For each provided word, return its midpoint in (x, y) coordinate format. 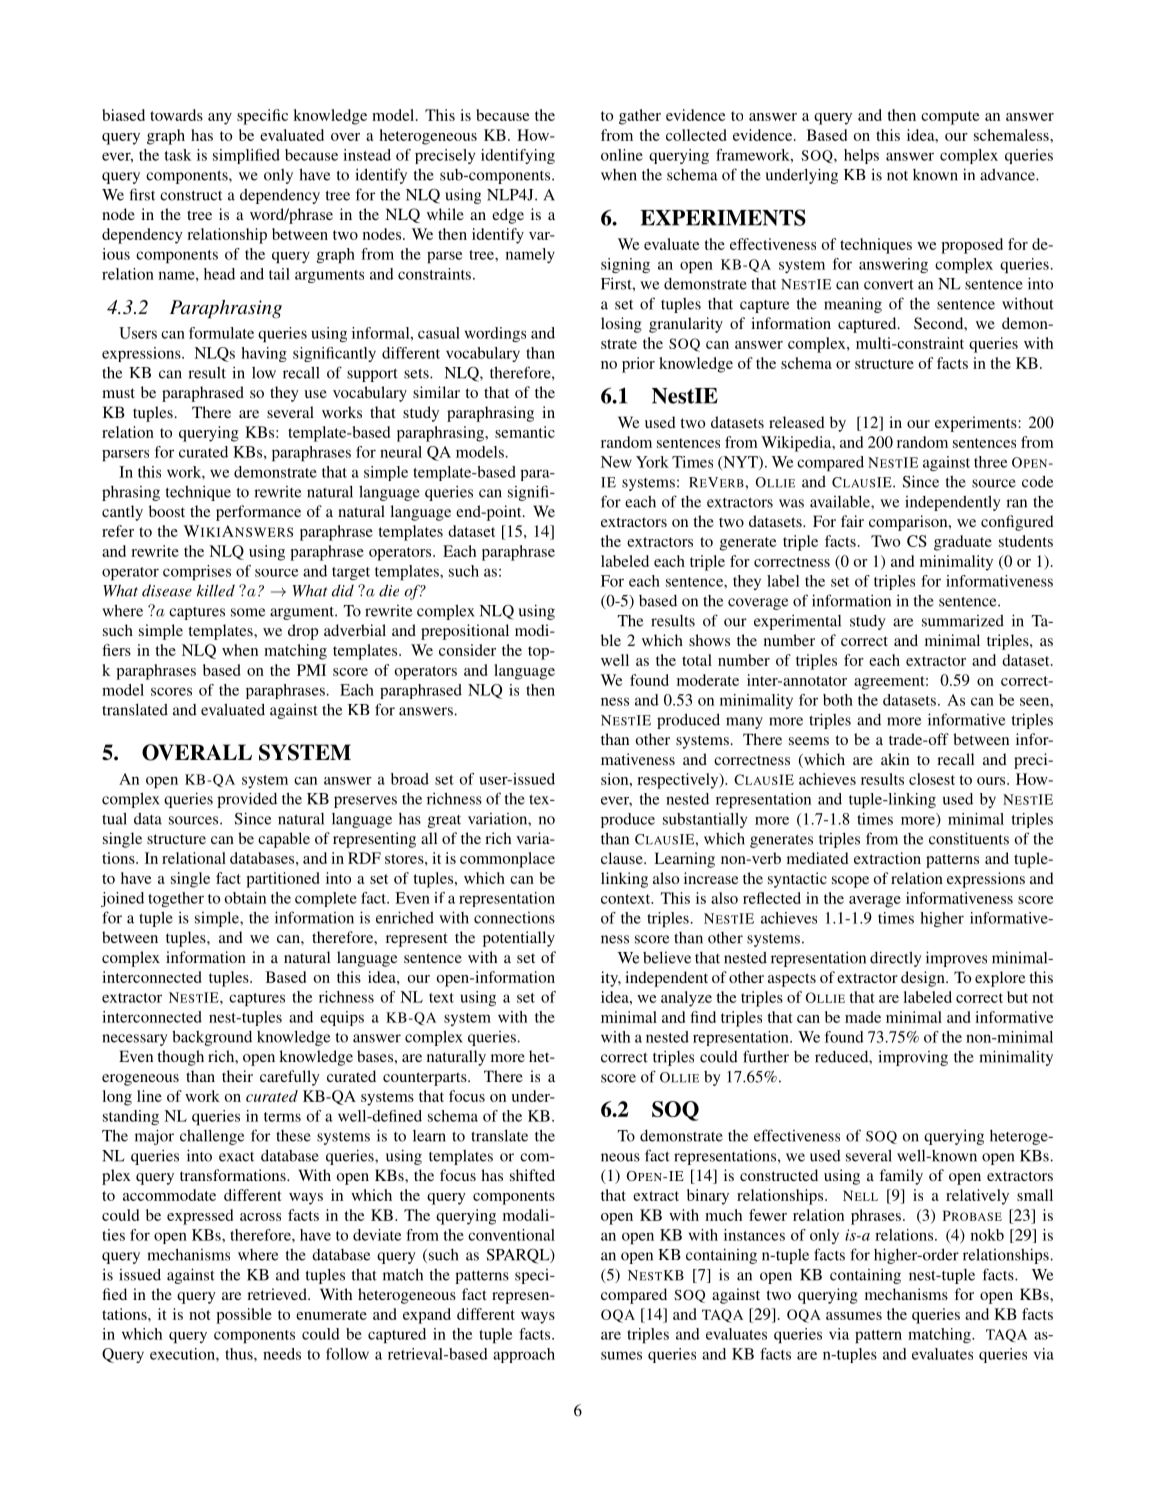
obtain (245, 898)
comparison (909, 523)
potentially (519, 939)
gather (640, 117)
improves (956, 959)
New (616, 462)
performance (258, 513)
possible (244, 1316)
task (178, 155)
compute (950, 118)
